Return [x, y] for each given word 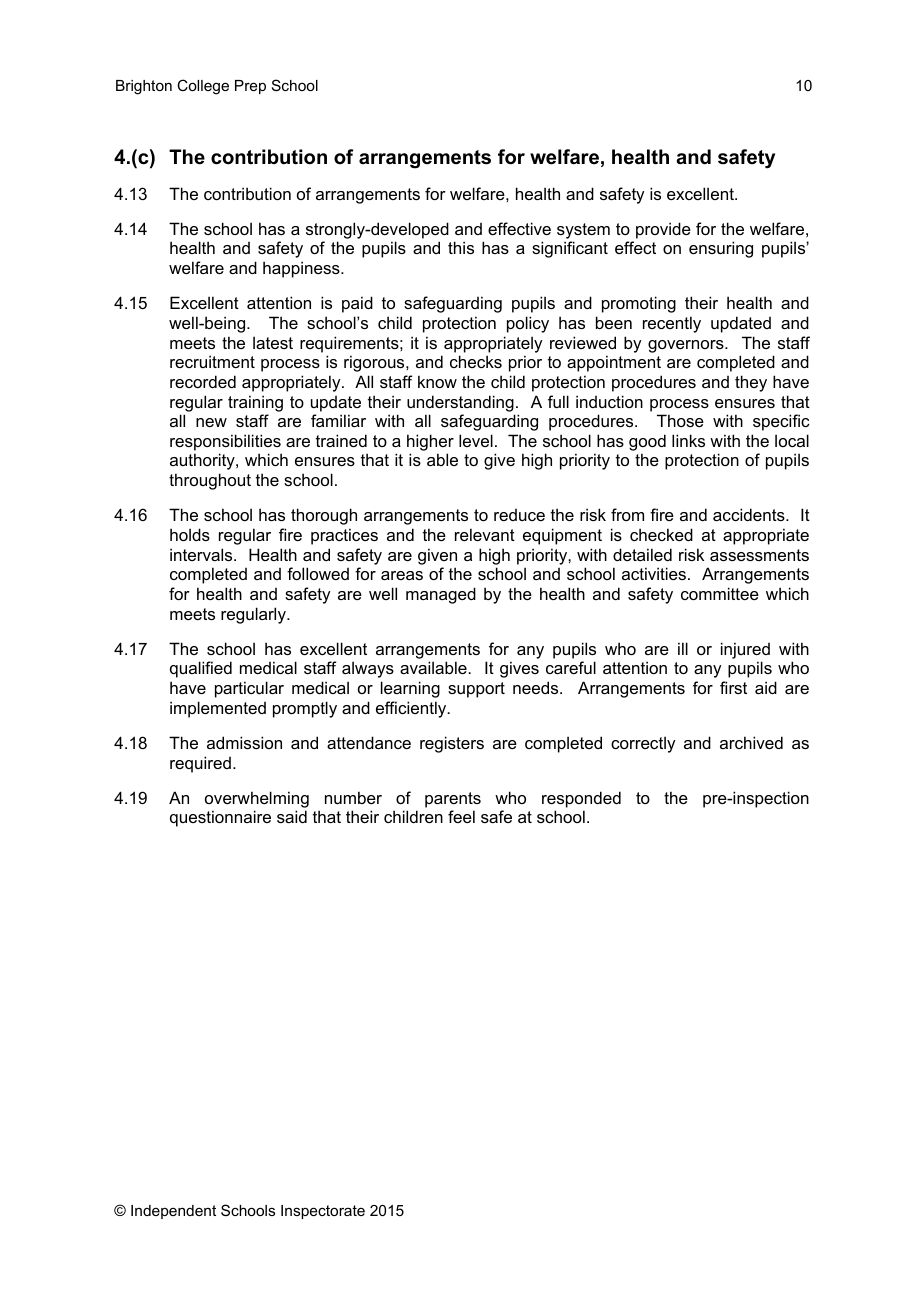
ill [683, 648]
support [476, 690]
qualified [201, 669]
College [203, 87]
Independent [173, 1212]
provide [663, 230]
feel [461, 816]
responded [581, 799]
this [461, 247]
